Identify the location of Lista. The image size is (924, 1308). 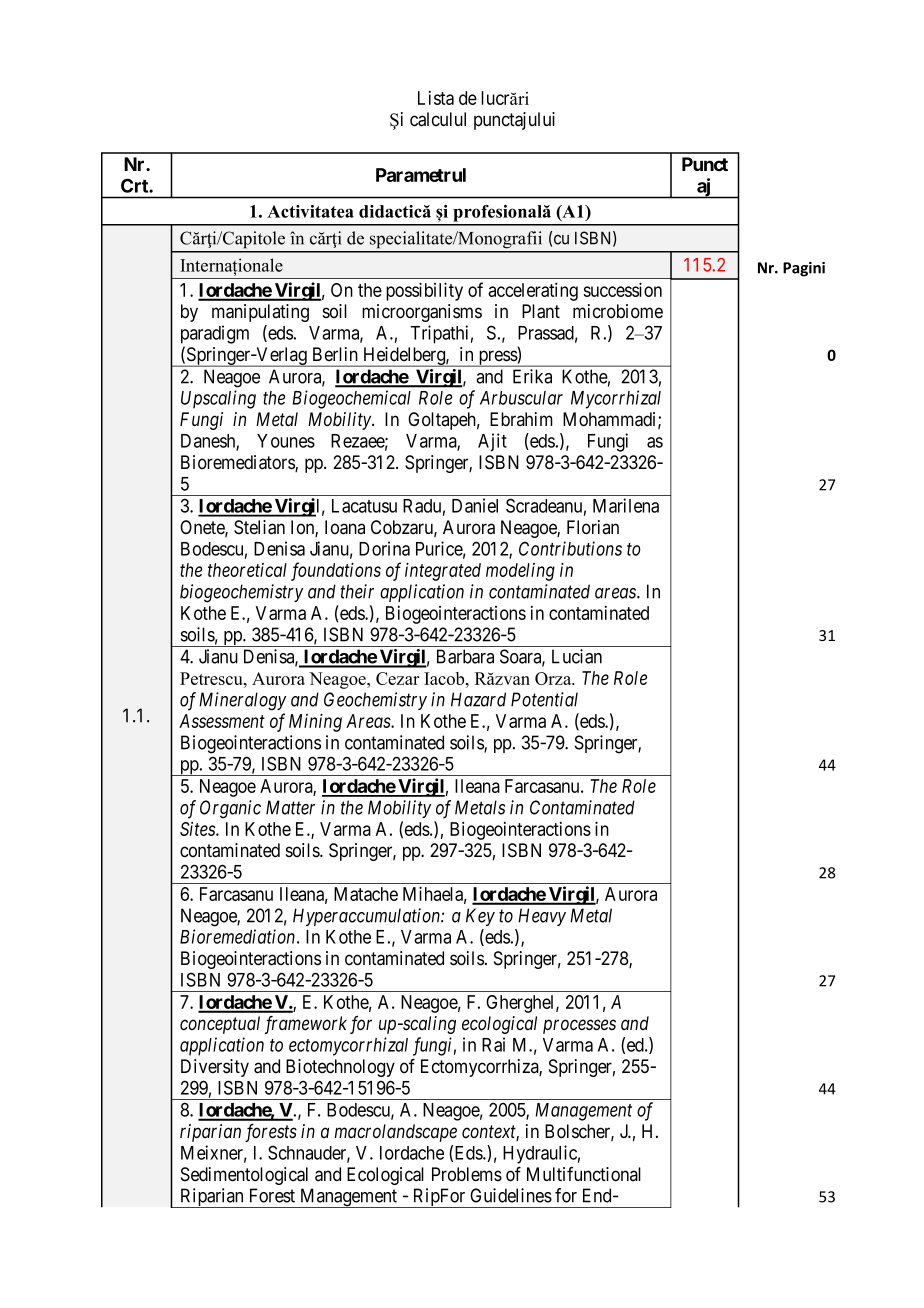
(436, 98).
